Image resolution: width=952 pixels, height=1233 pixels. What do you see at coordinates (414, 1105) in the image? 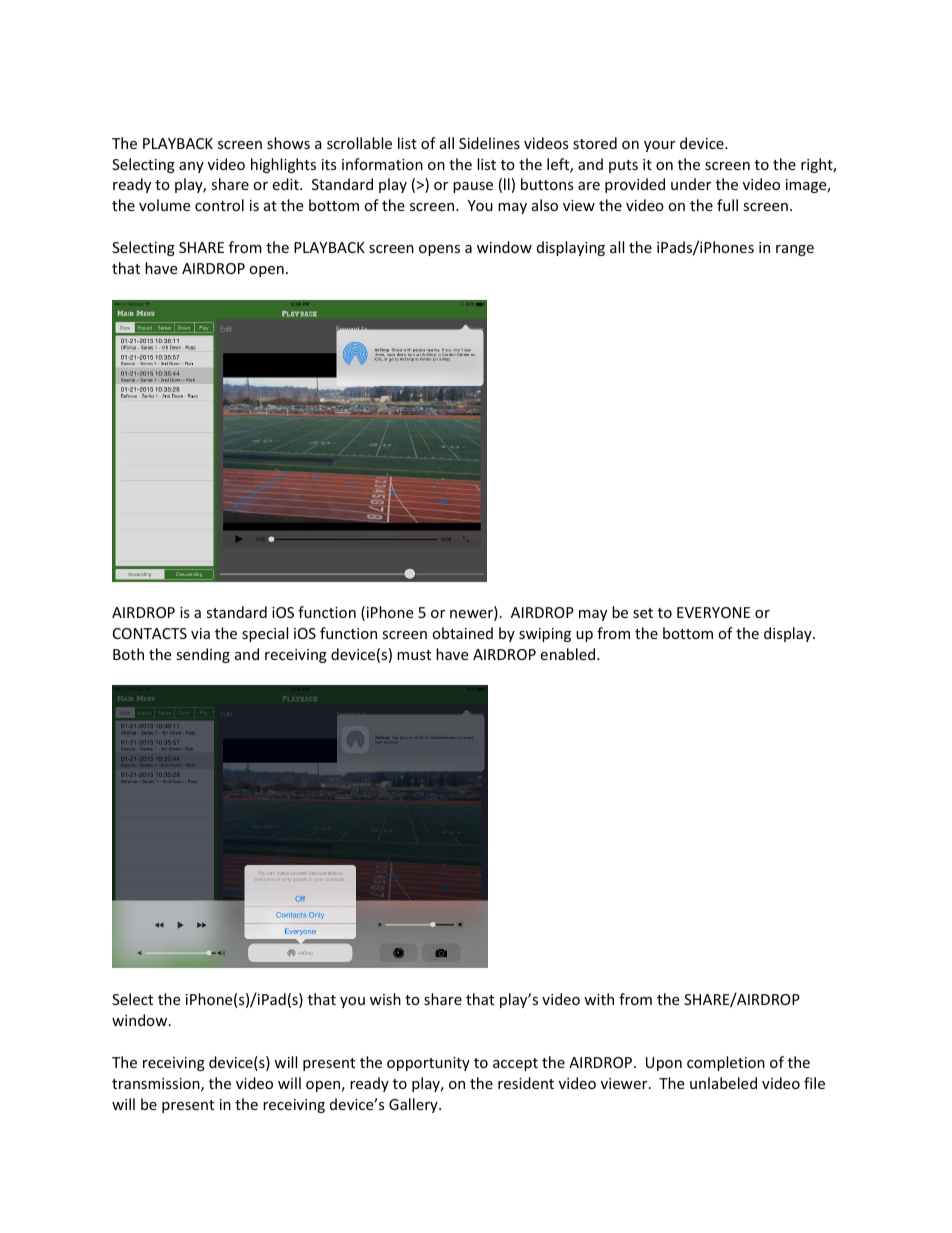
I see `Gallery` at bounding box center [414, 1105].
